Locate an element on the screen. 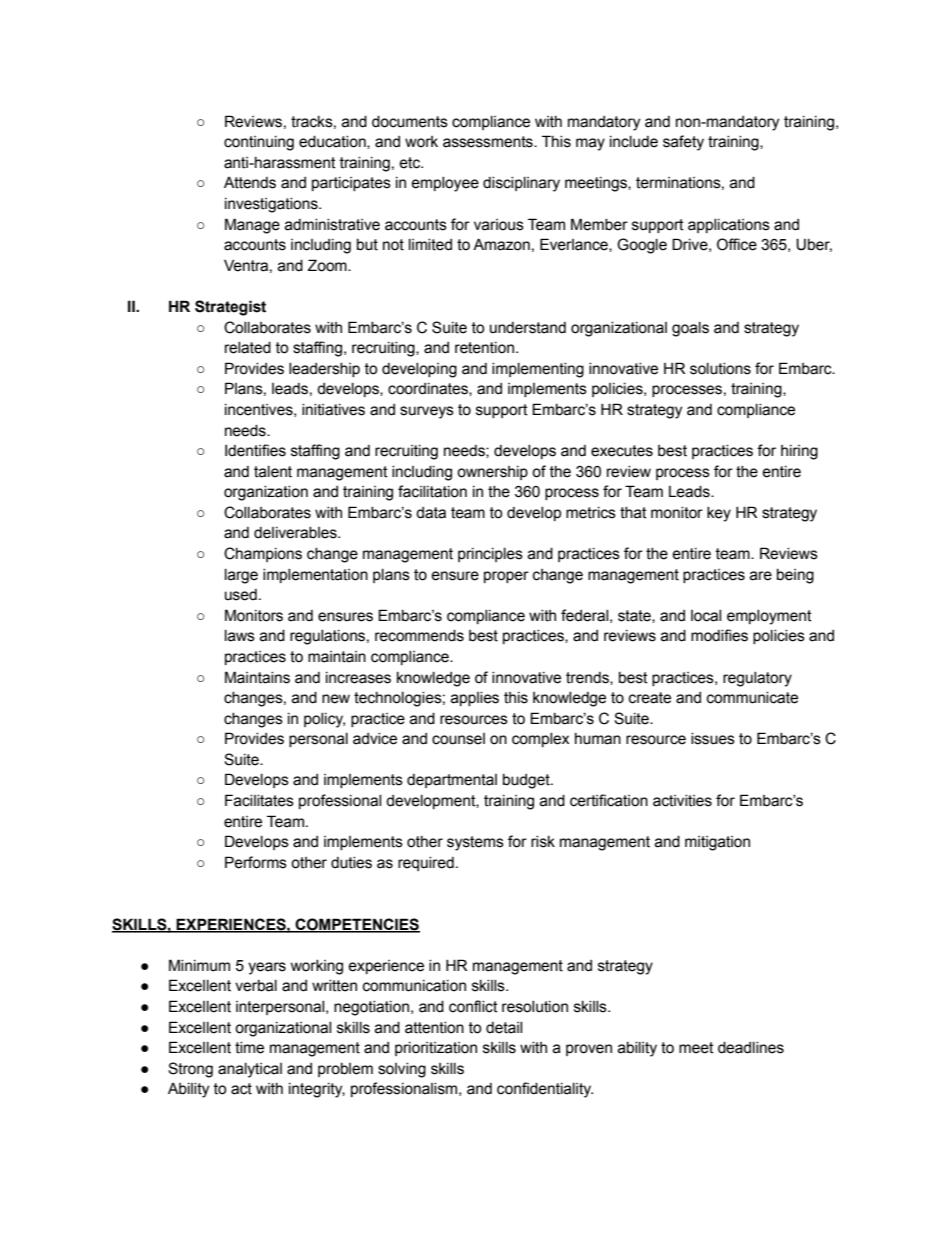 Image resolution: width=952 pixels, height=1233 pixels. continuing is located at coordinates (259, 143).
